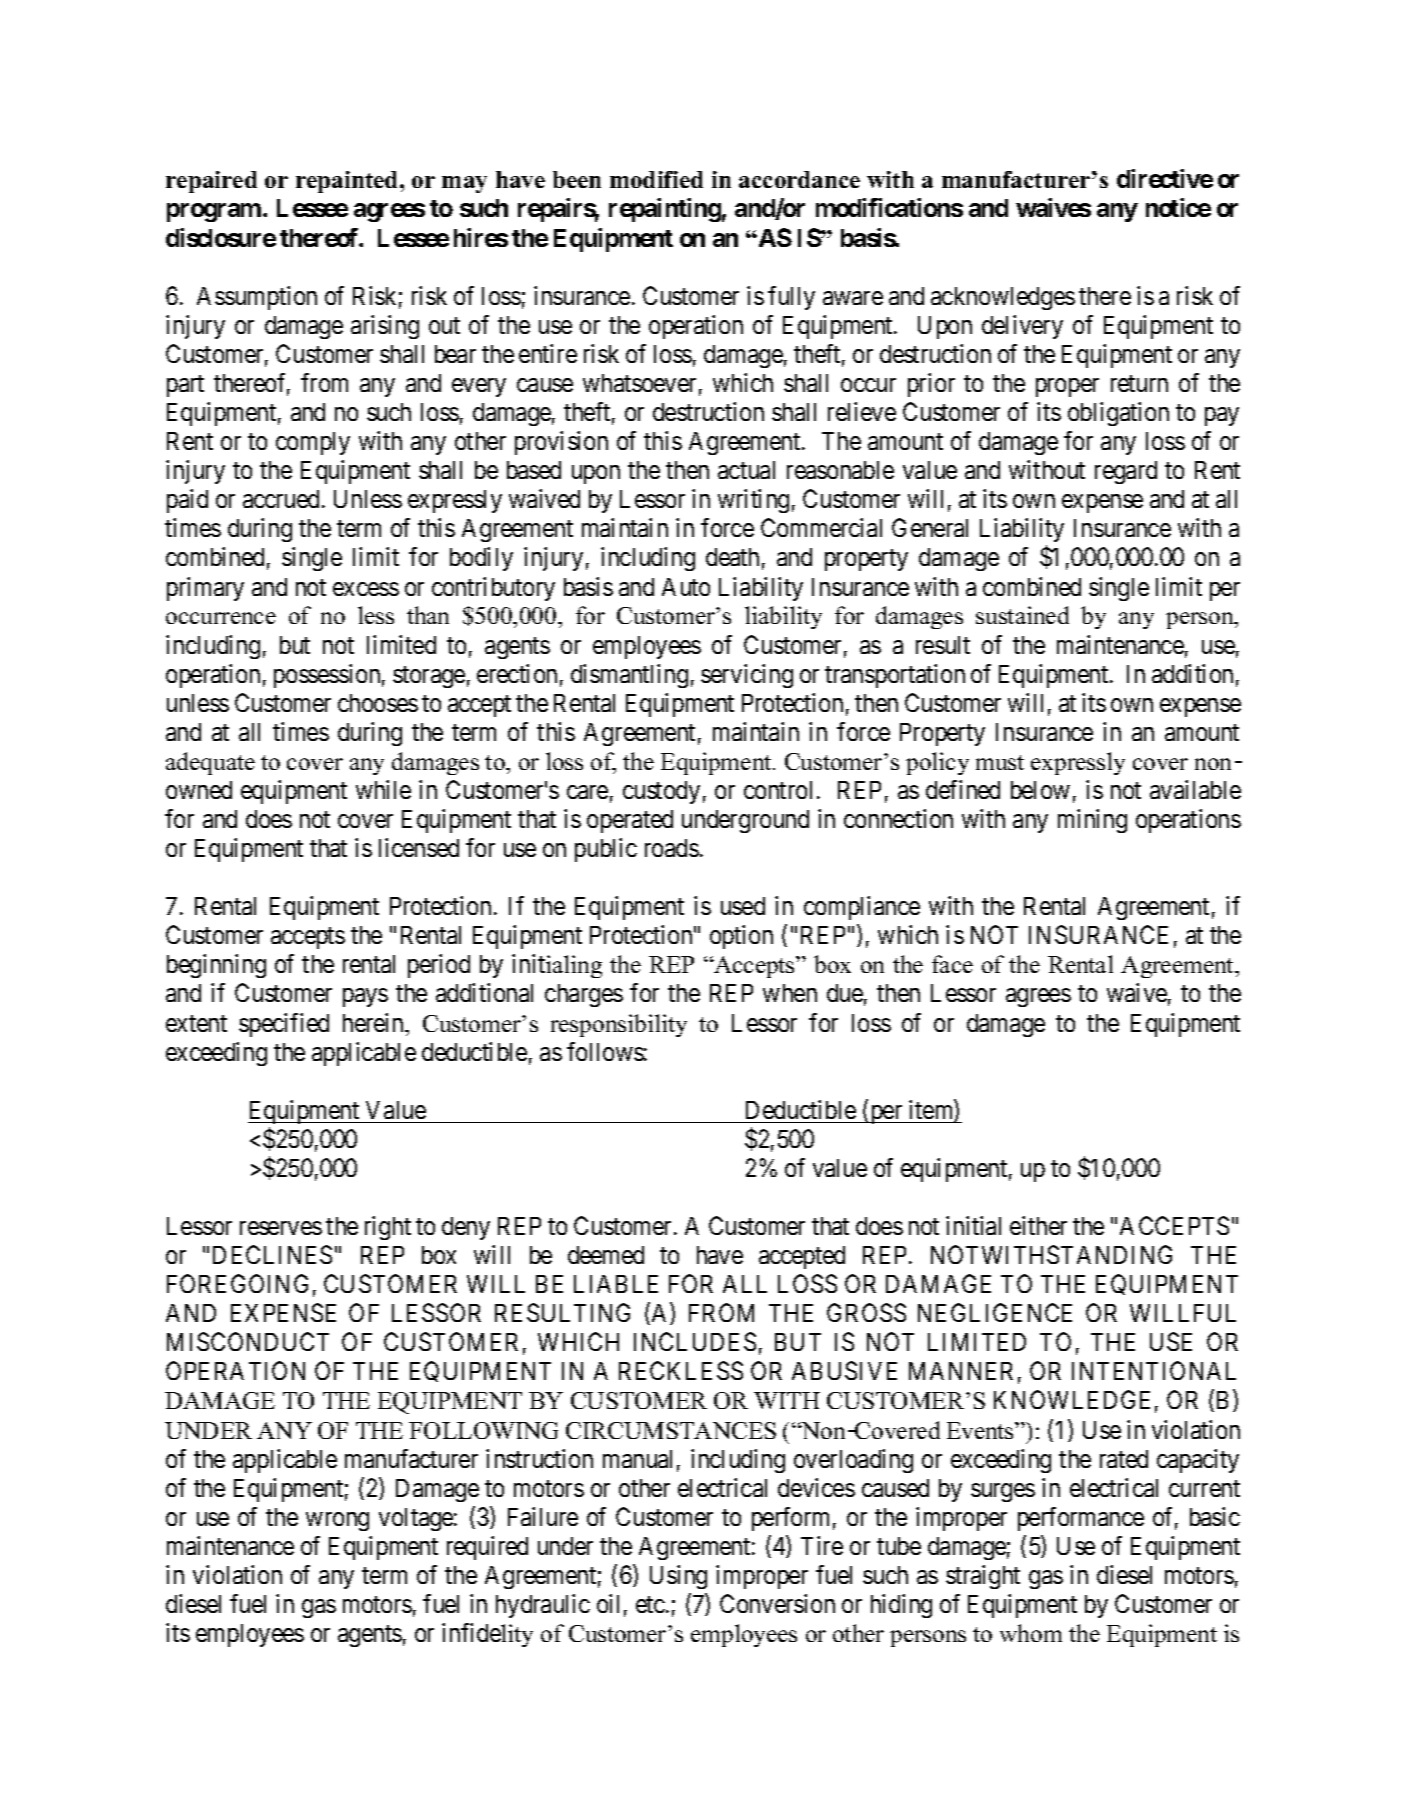  Describe the element at coordinates (366, 589) in the screenshot. I see `excess` at that location.
